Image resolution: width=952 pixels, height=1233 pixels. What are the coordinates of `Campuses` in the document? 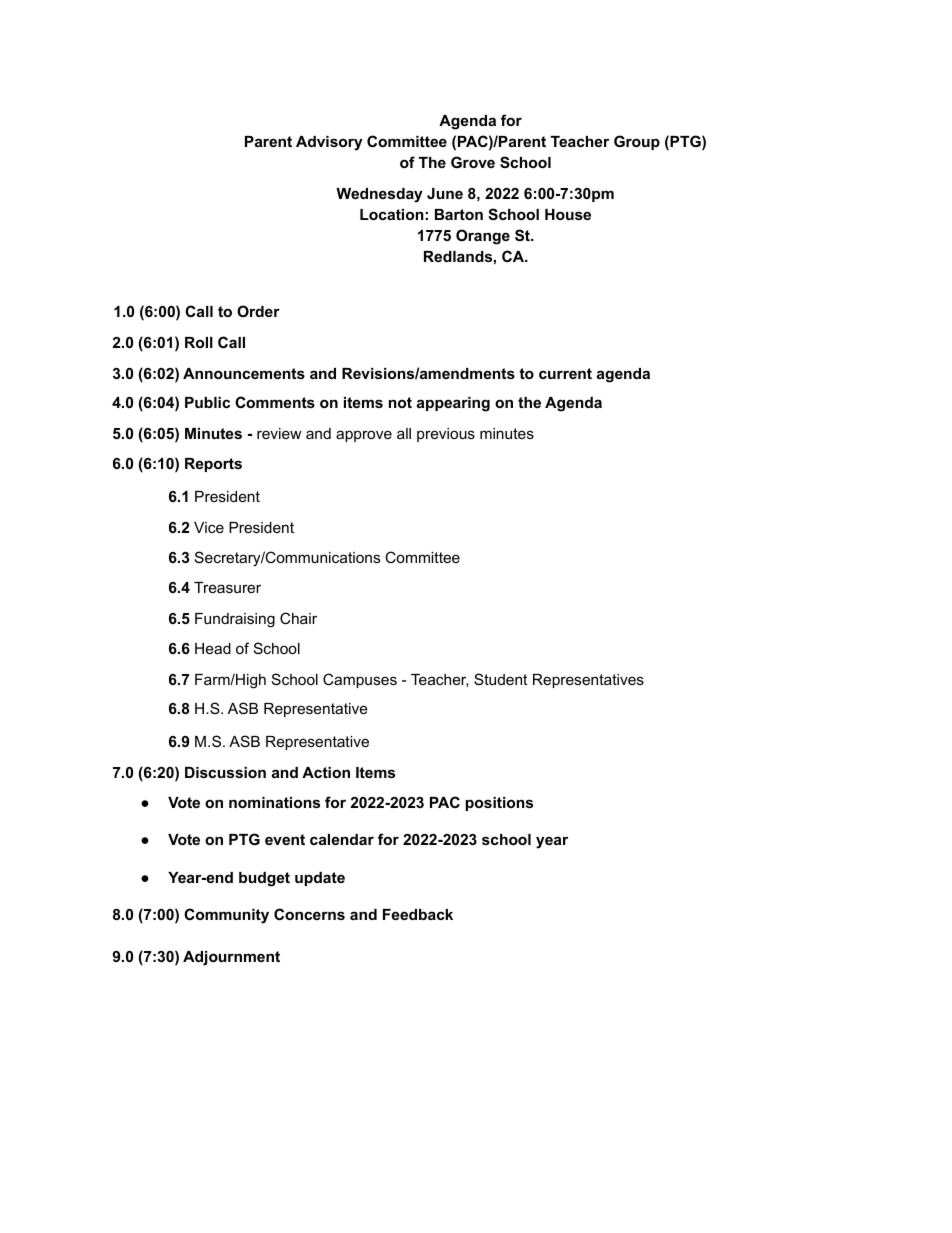 It's located at (360, 680).
